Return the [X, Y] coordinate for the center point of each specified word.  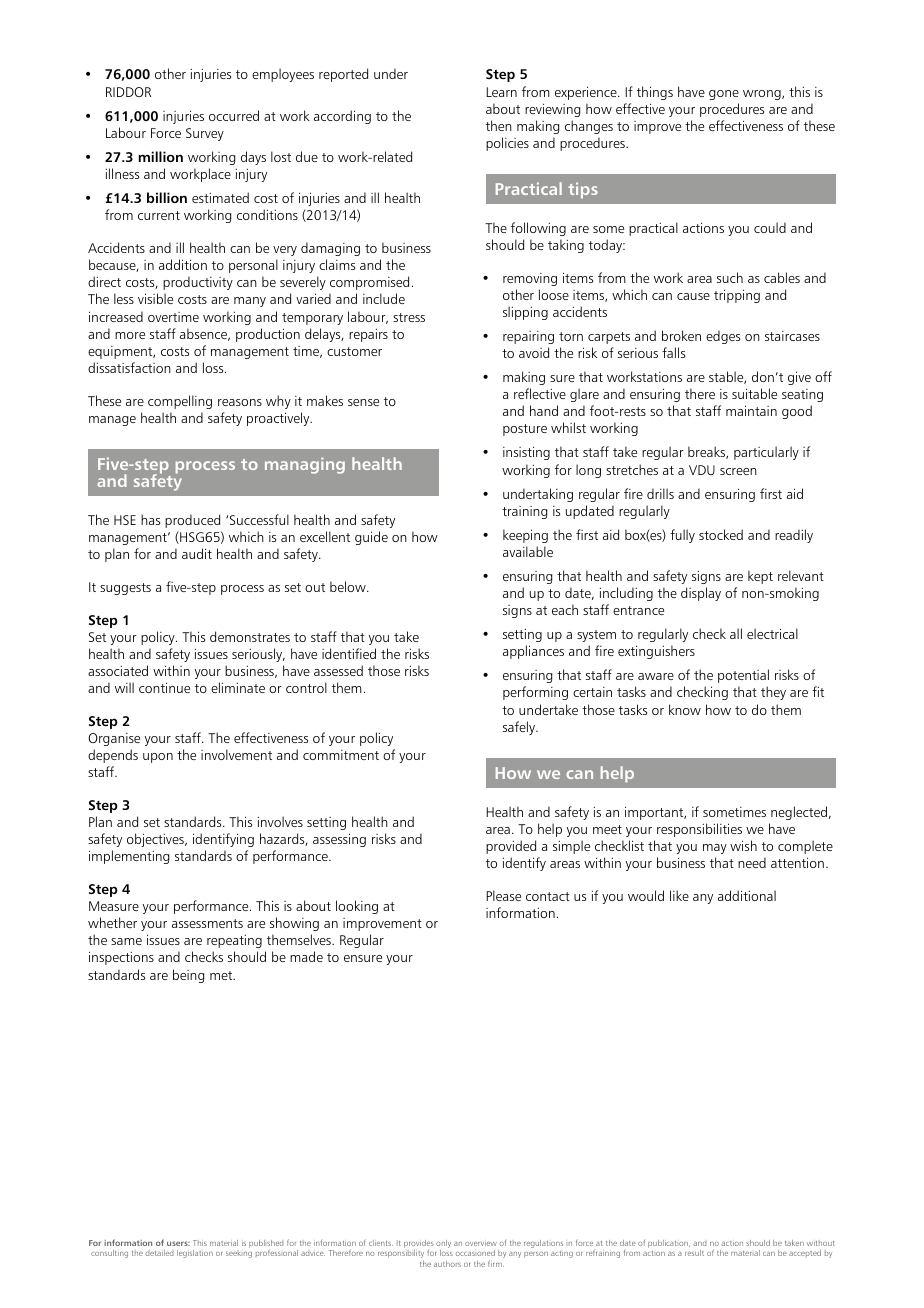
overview [481, 1244]
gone [724, 95]
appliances [533, 652]
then [499, 125]
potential [743, 676]
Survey [205, 134]
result [694, 1253]
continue [164, 687]
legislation [195, 1254]
